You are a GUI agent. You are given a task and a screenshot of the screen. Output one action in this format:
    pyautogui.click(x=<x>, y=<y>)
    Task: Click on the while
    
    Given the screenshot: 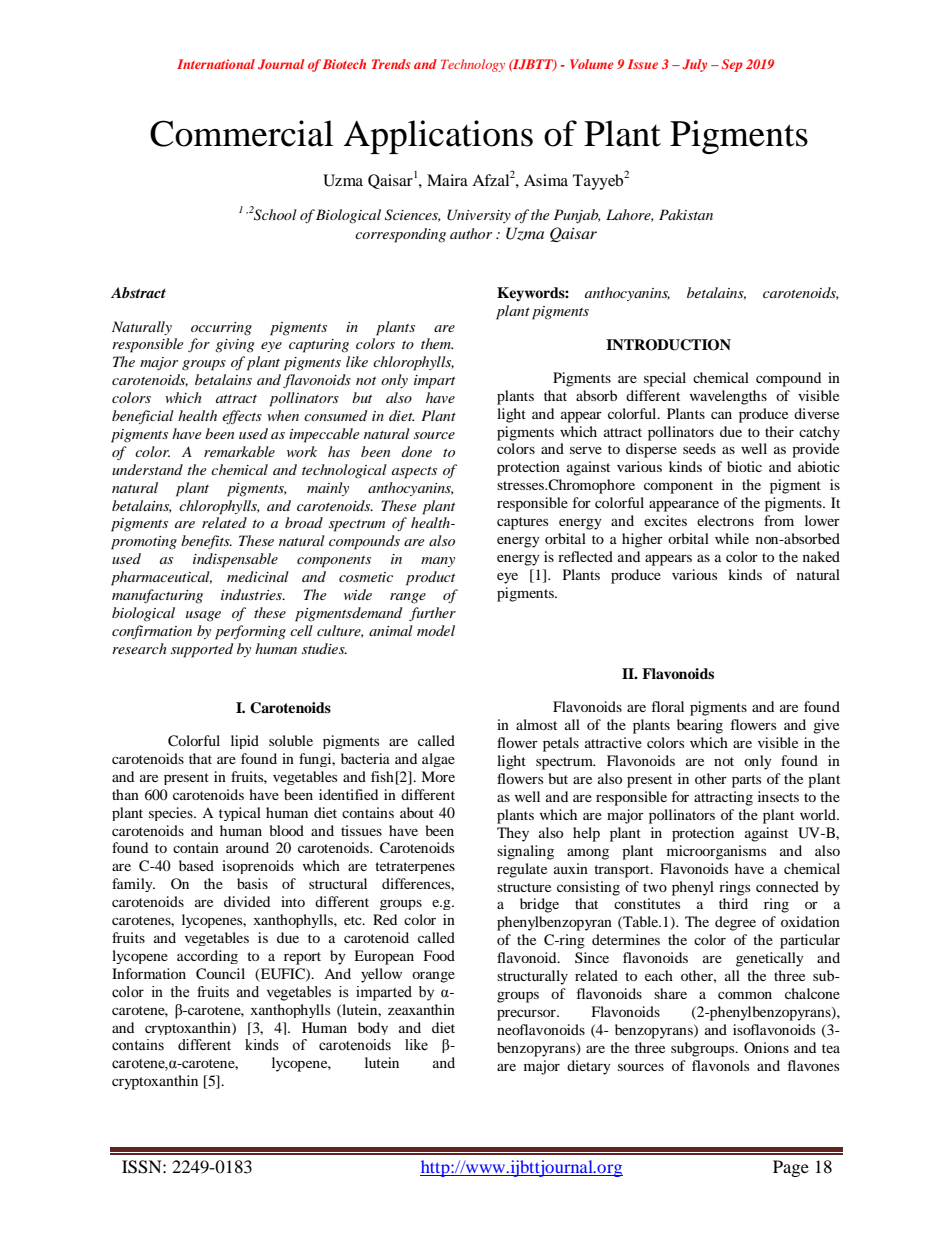 What is the action you would take?
    pyautogui.click(x=732, y=538)
